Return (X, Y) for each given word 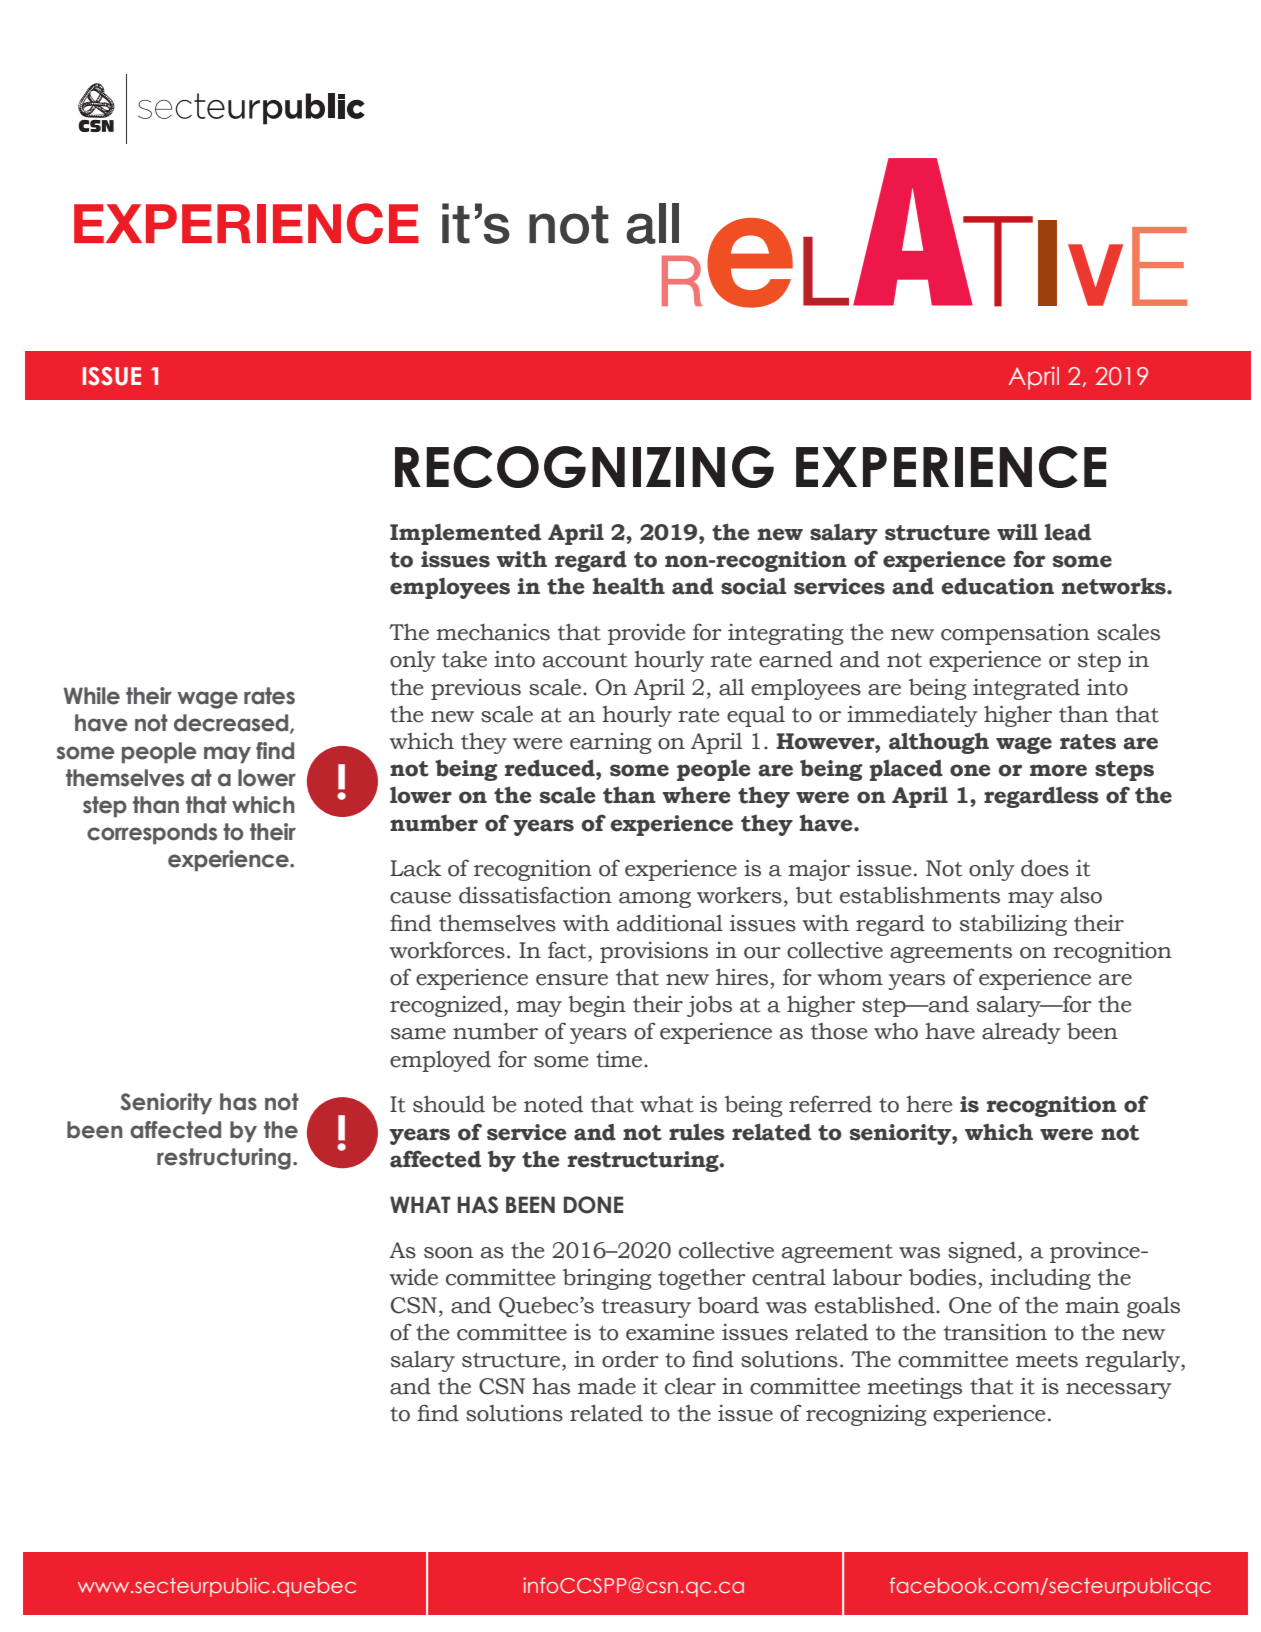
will (1017, 531)
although (939, 743)
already (1021, 1033)
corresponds (152, 834)
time (620, 1059)
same (418, 1034)
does (1045, 868)
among (655, 900)
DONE (593, 1205)
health (629, 586)
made (607, 1386)
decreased (232, 724)
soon (448, 1253)
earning (611, 743)
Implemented (465, 534)
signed (983, 1252)
